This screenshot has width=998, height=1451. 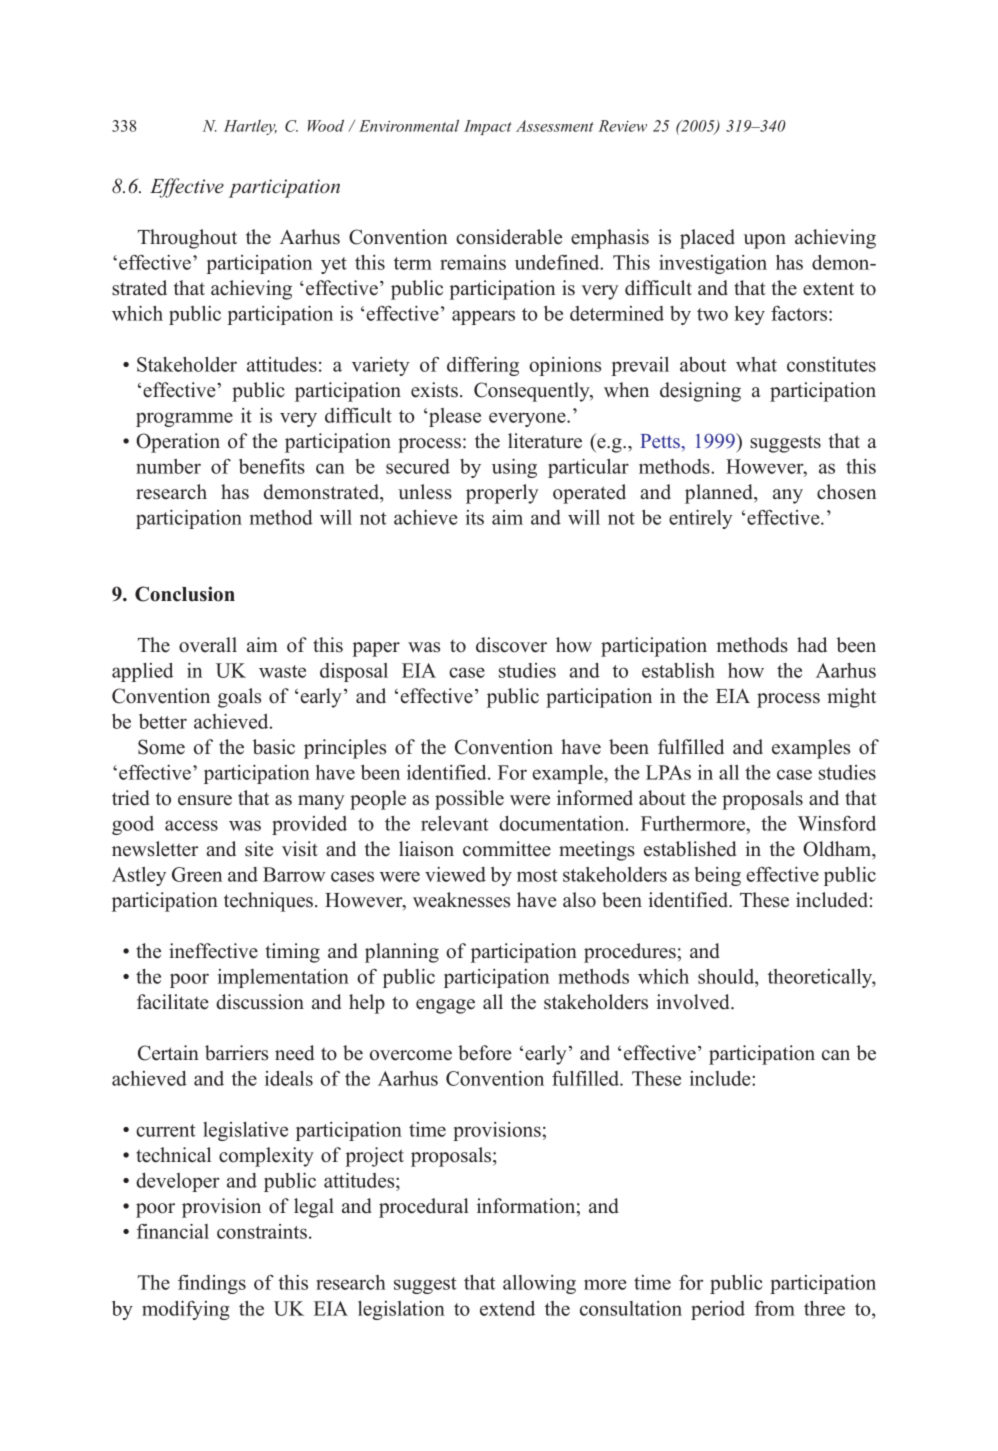 What do you see at coordinates (775, 1308) in the screenshot?
I see `from` at bounding box center [775, 1308].
